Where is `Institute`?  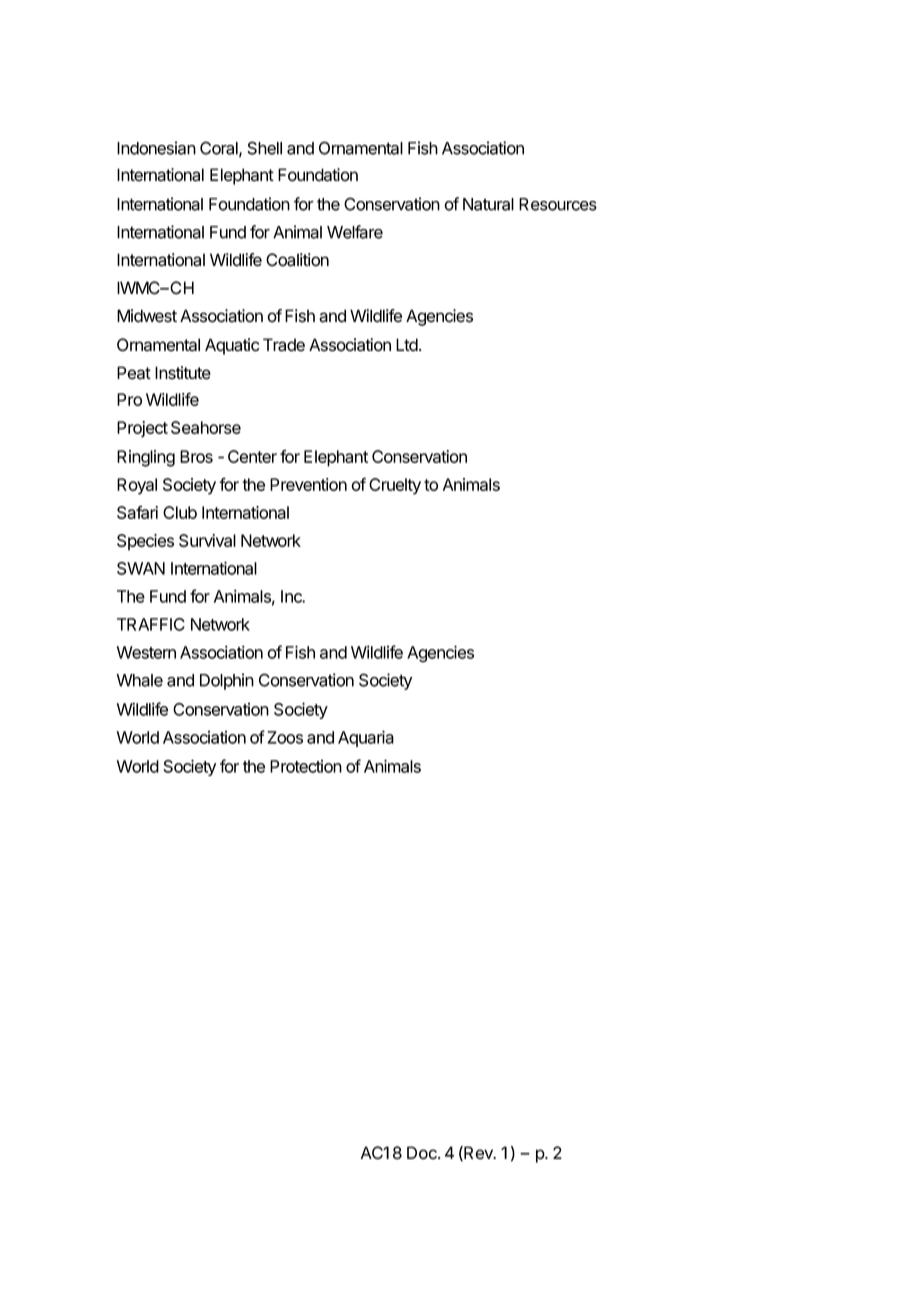 Institute is located at coordinates (183, 373).
